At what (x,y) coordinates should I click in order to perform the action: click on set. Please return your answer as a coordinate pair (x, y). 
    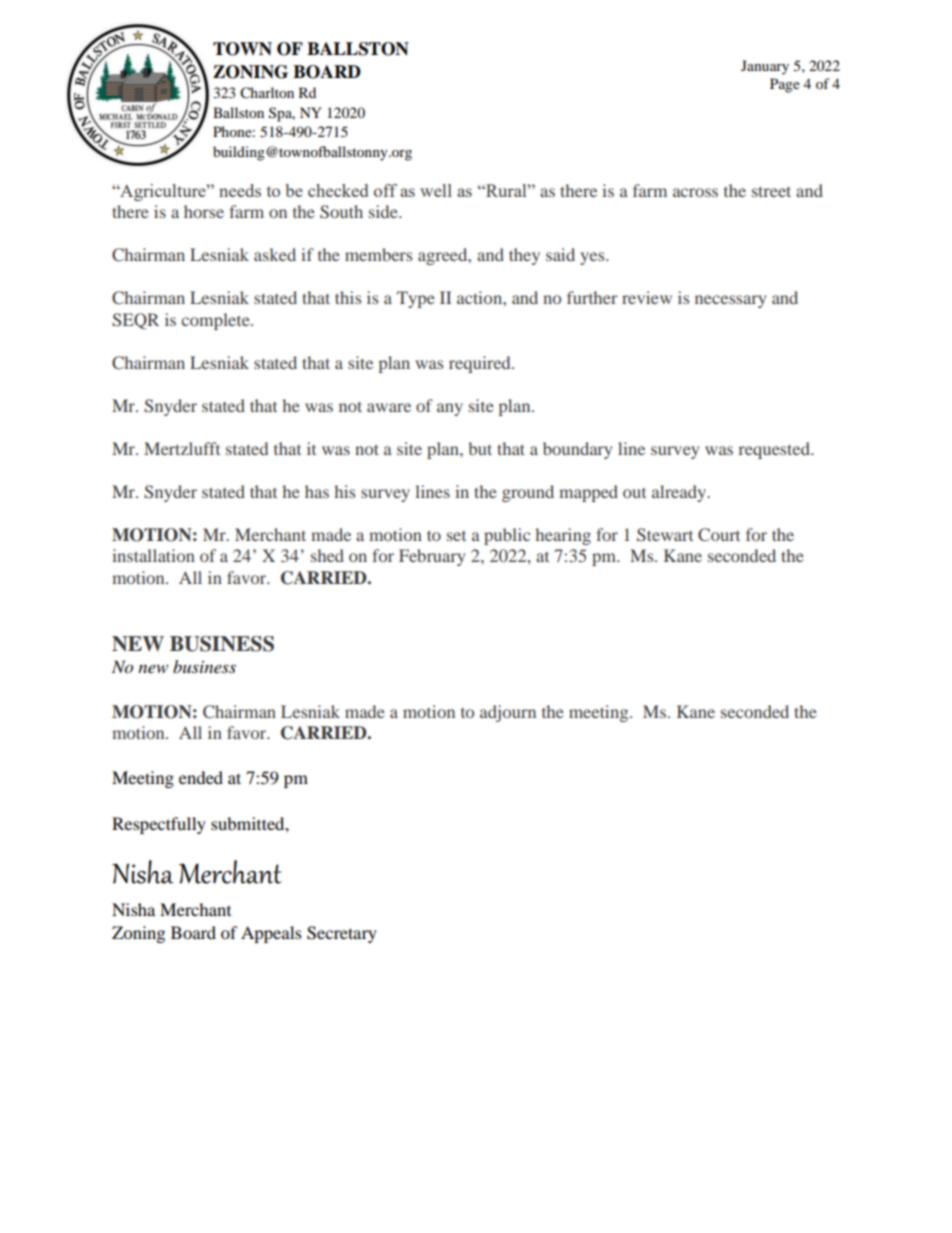
    Looking at the image, I should click on (456, 536).
